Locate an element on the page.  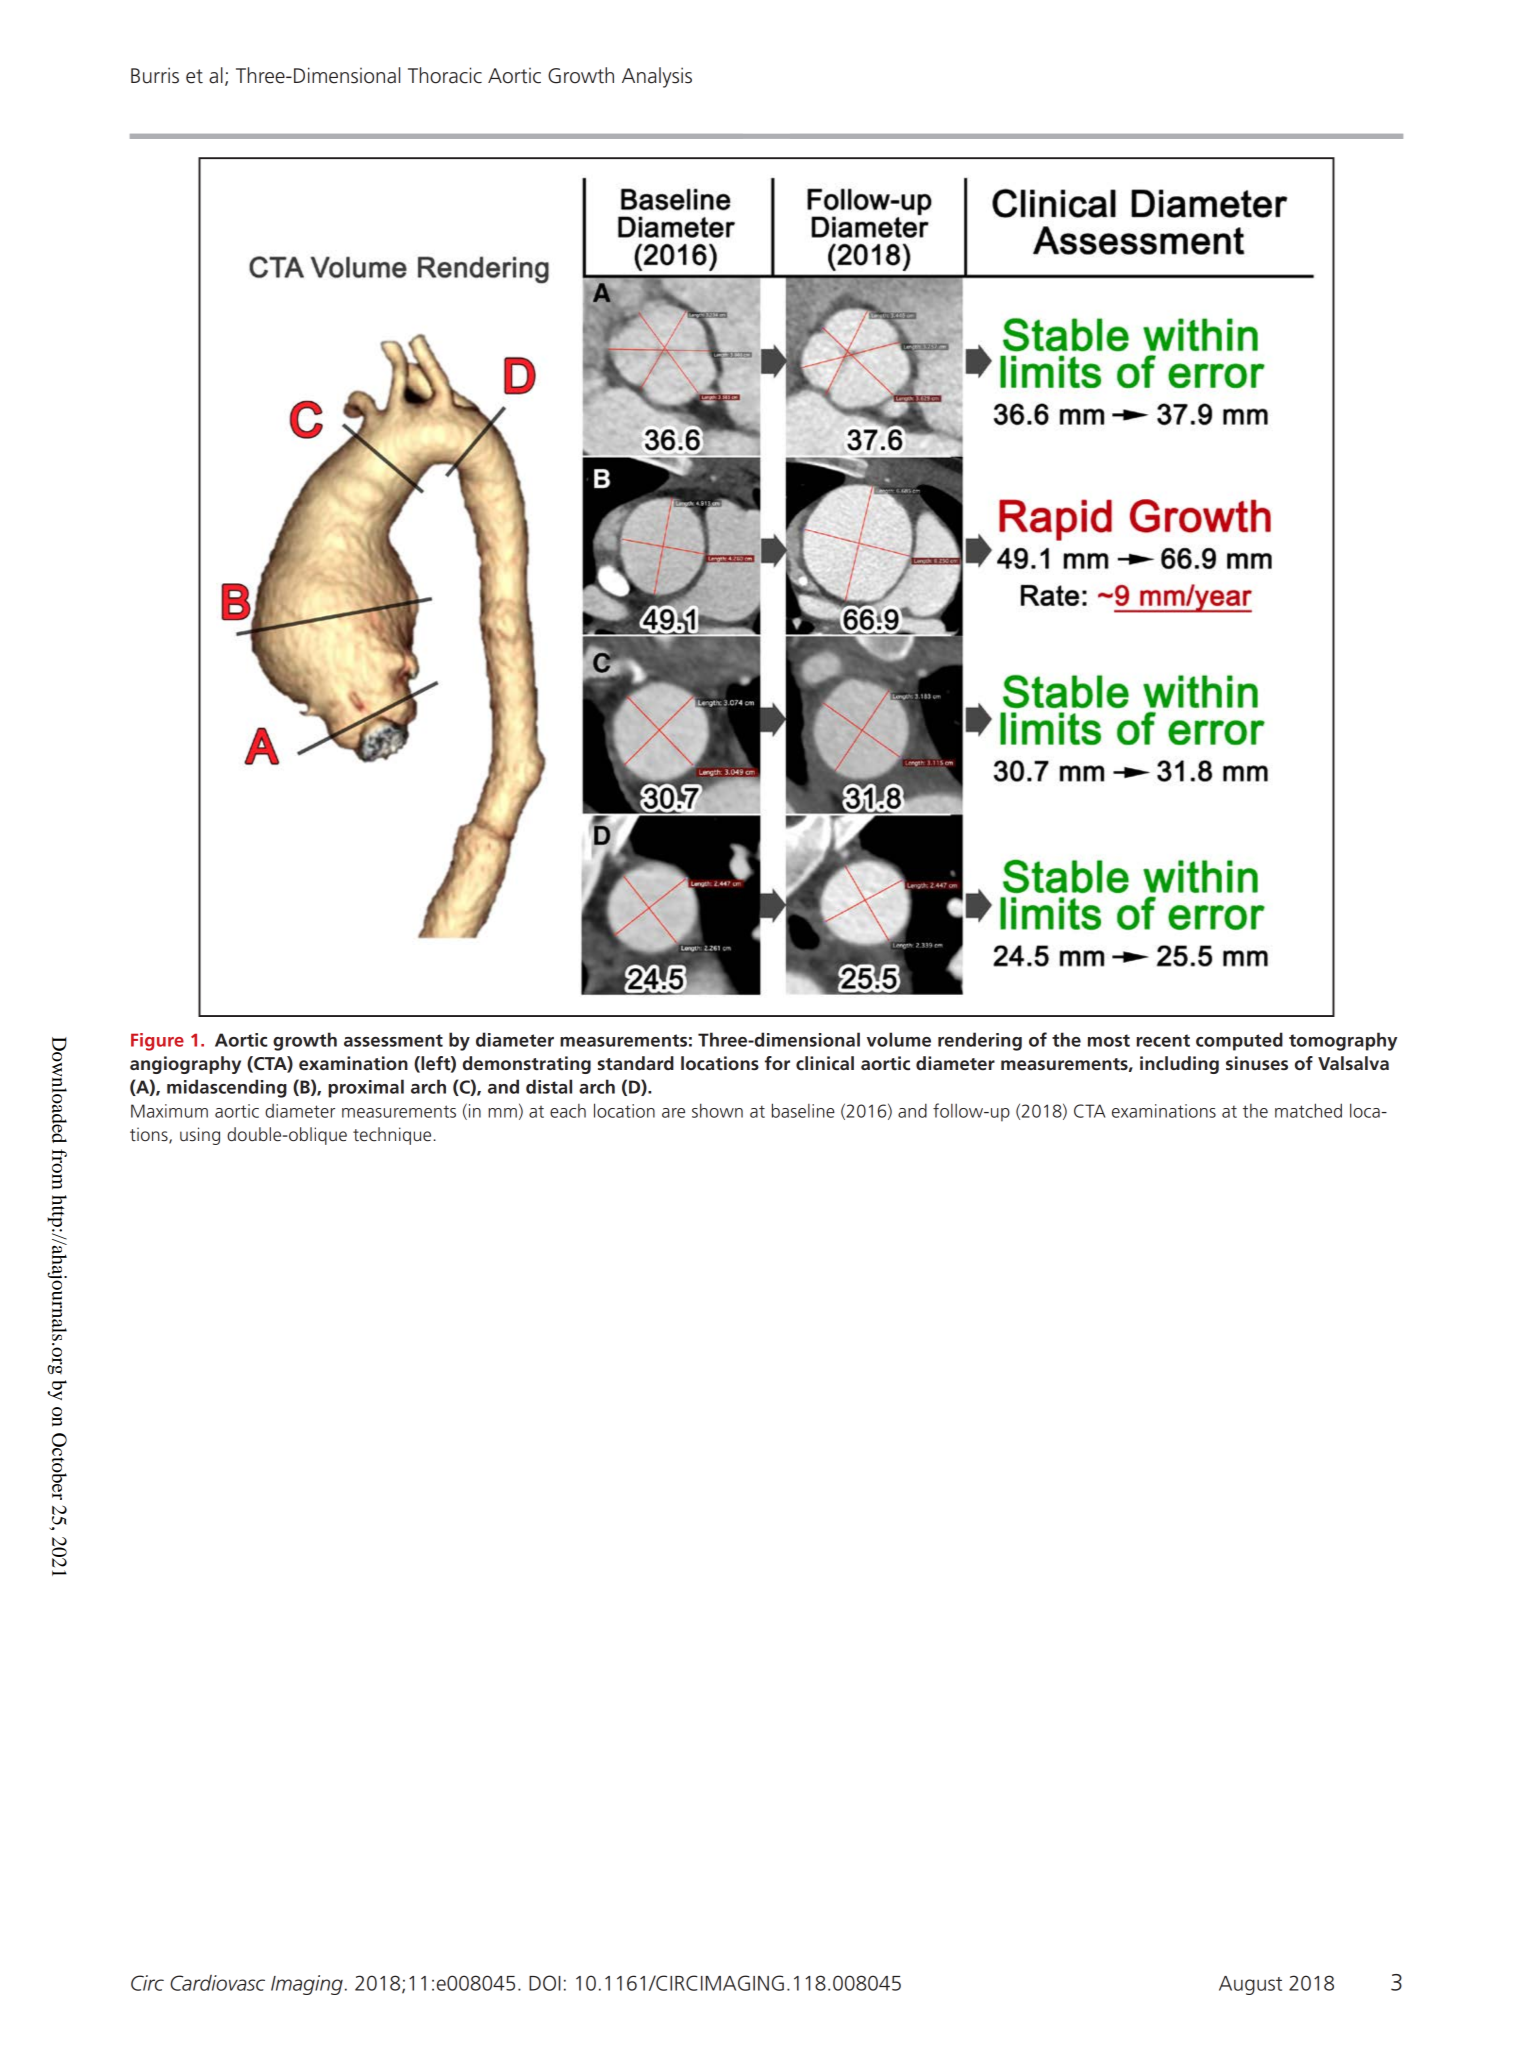
computed is located at coordinates (1239, 1041).
